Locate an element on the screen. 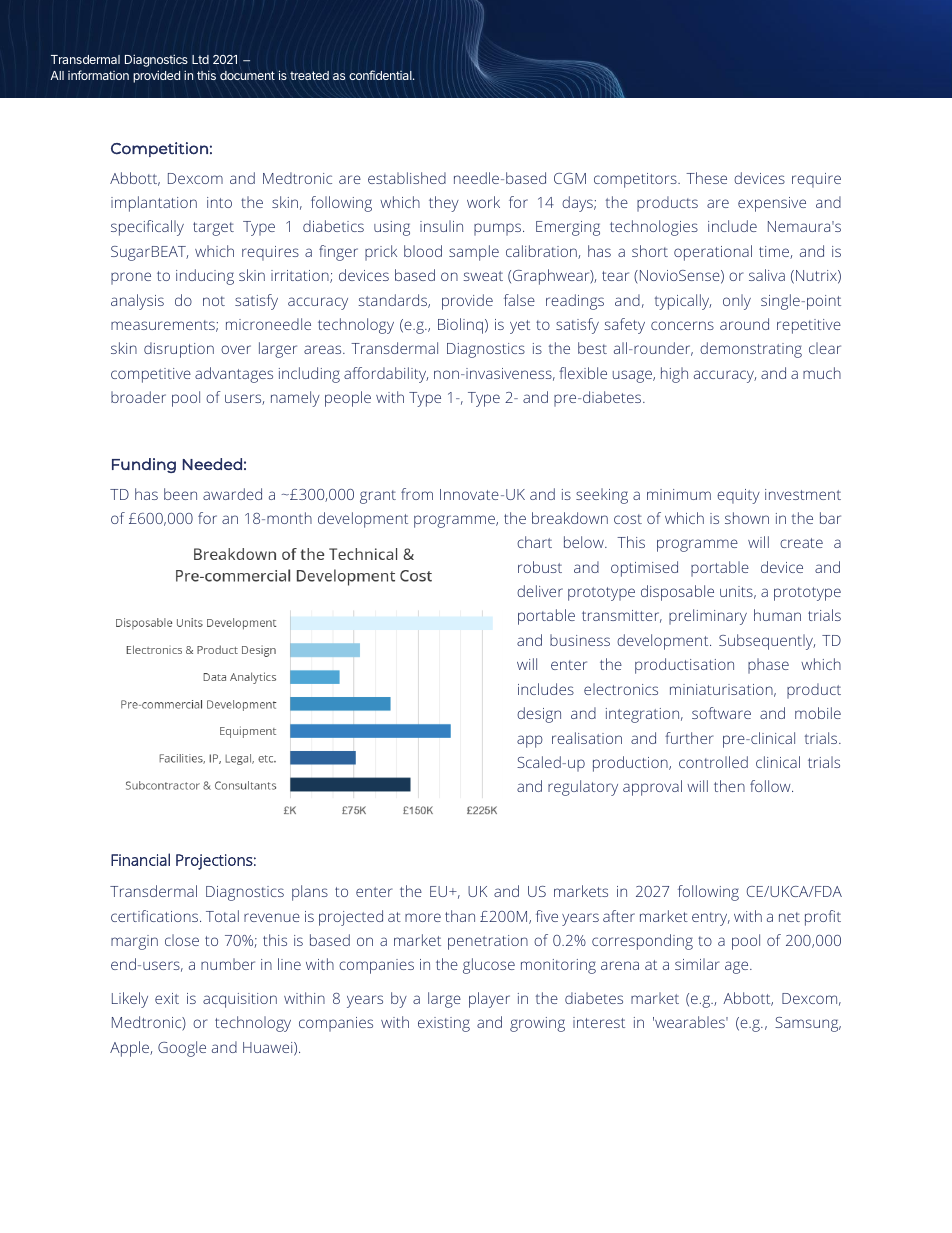 Image resolution: width=952 pixels, height=1233 pixels. These is located at coordinates (706, 178).
